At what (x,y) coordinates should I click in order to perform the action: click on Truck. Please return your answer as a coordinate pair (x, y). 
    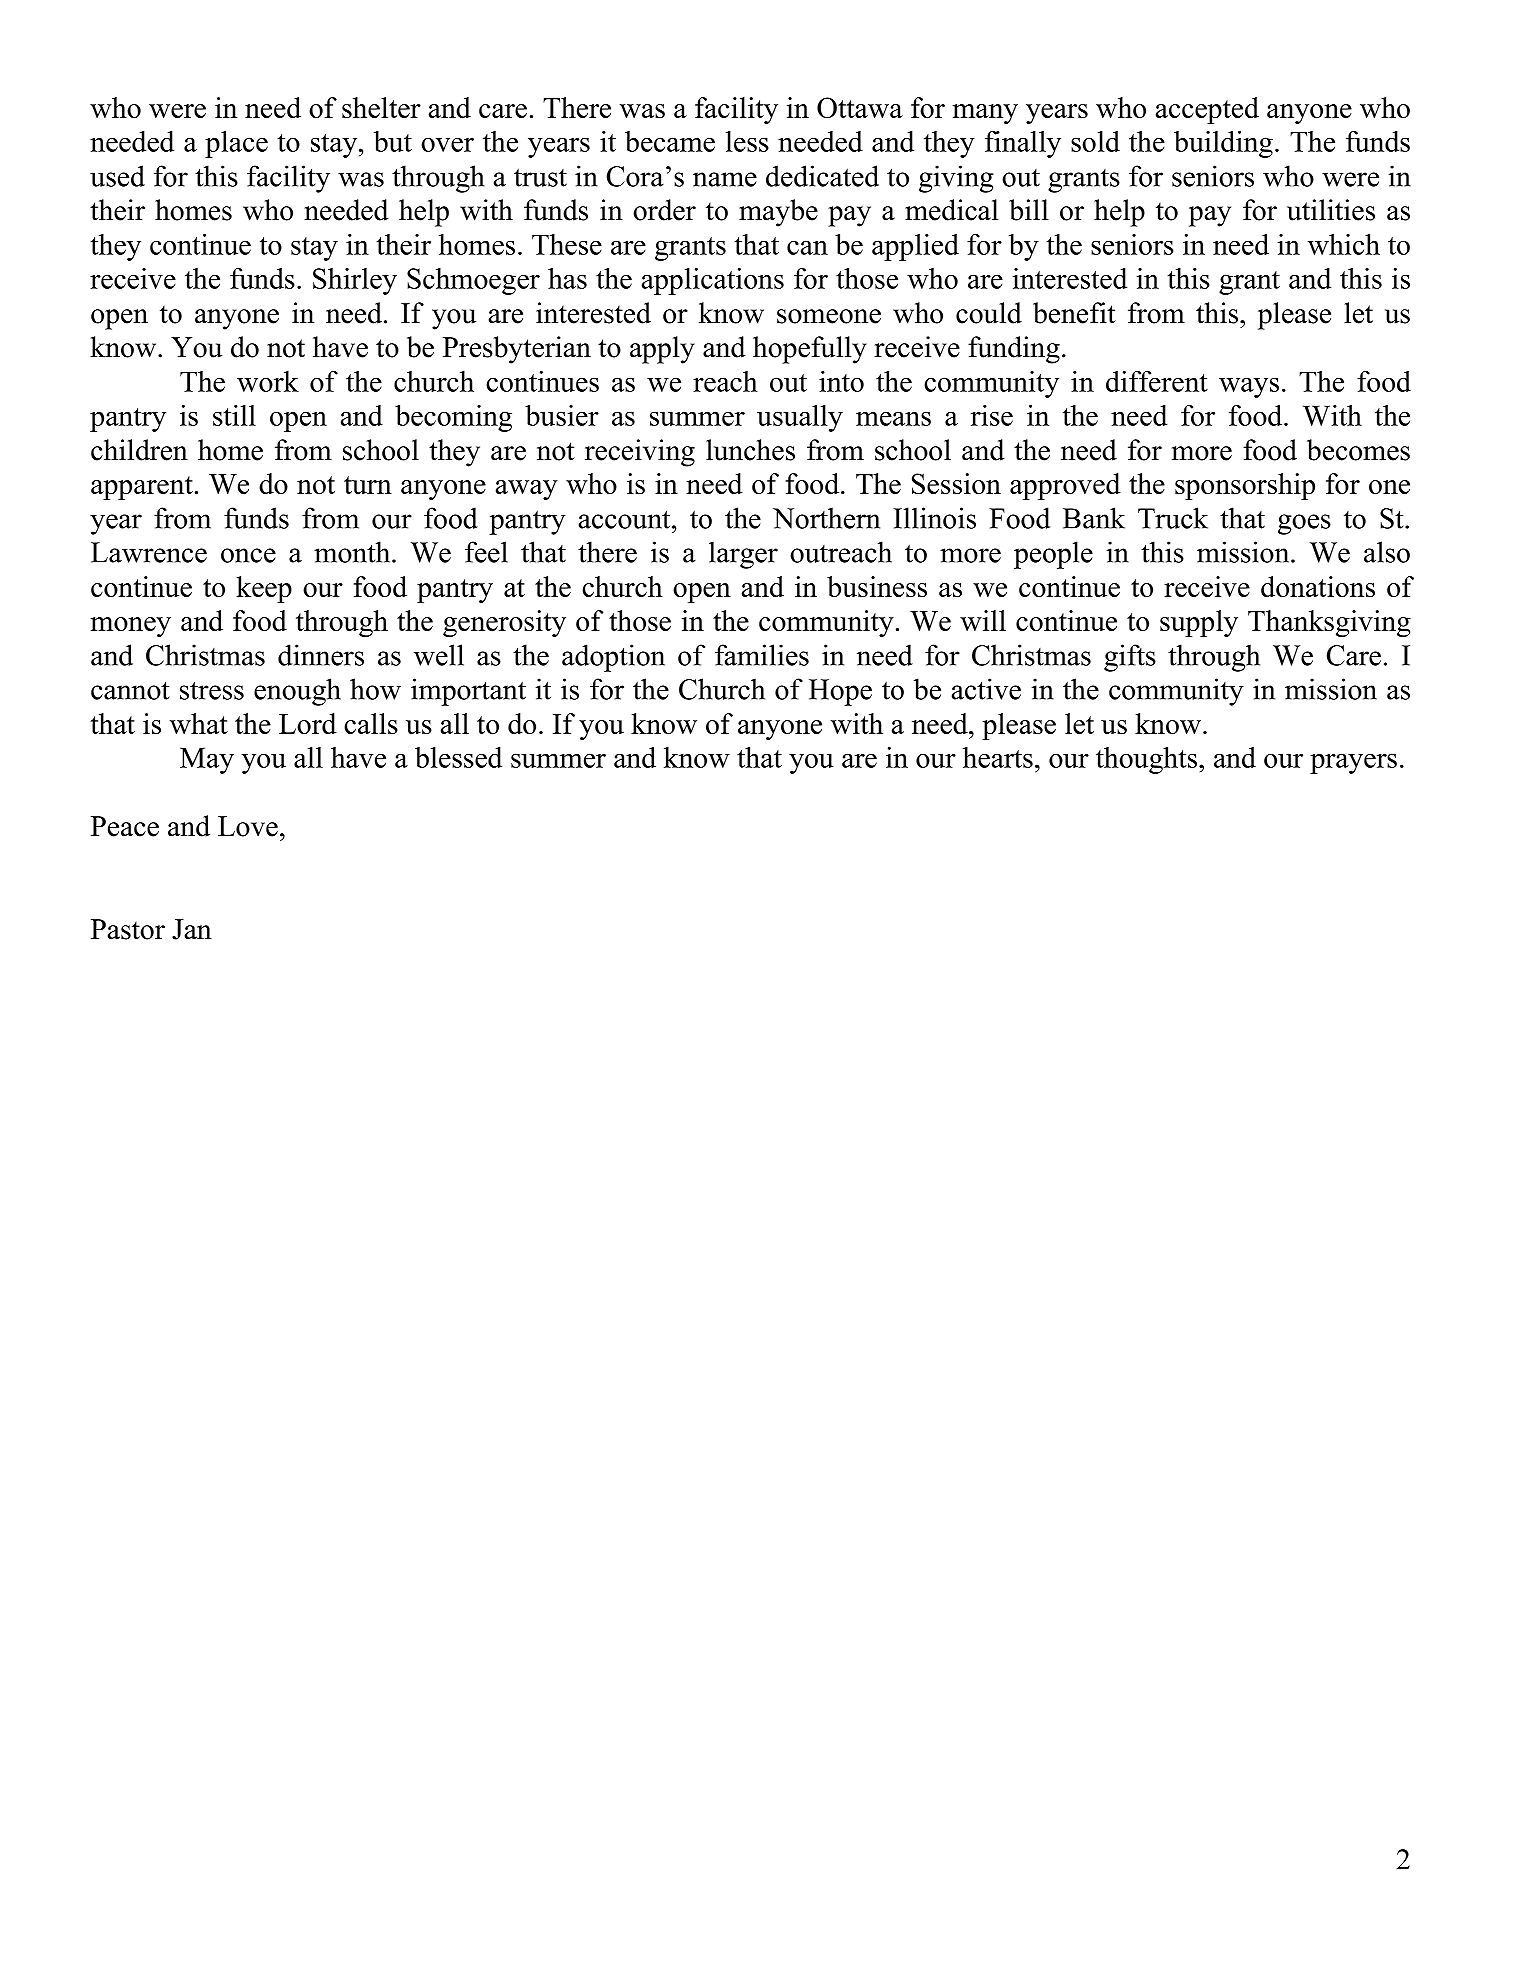
    Looking at the image, I should click on (1173, 518).
